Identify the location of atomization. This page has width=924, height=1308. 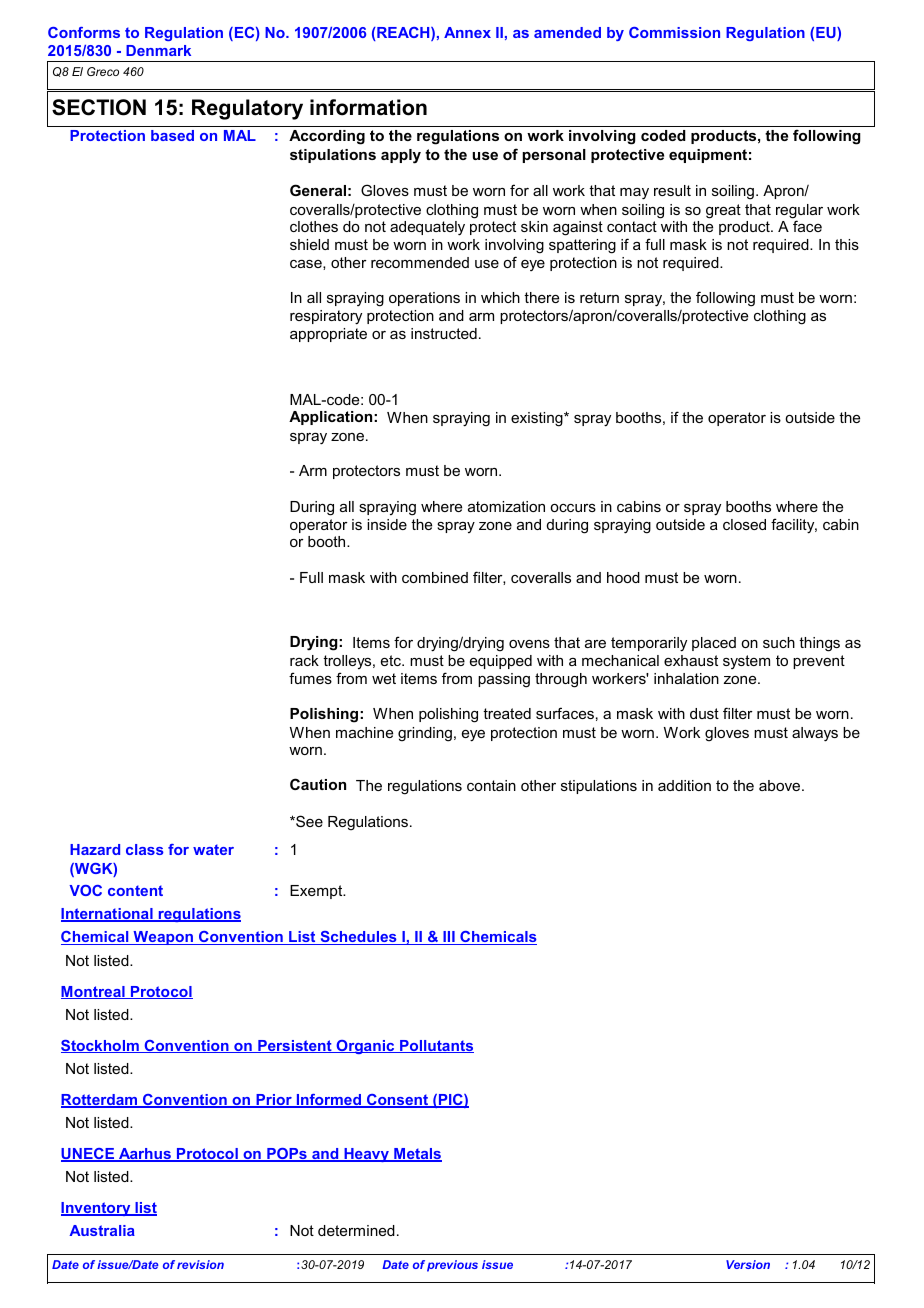
(506, 506).
